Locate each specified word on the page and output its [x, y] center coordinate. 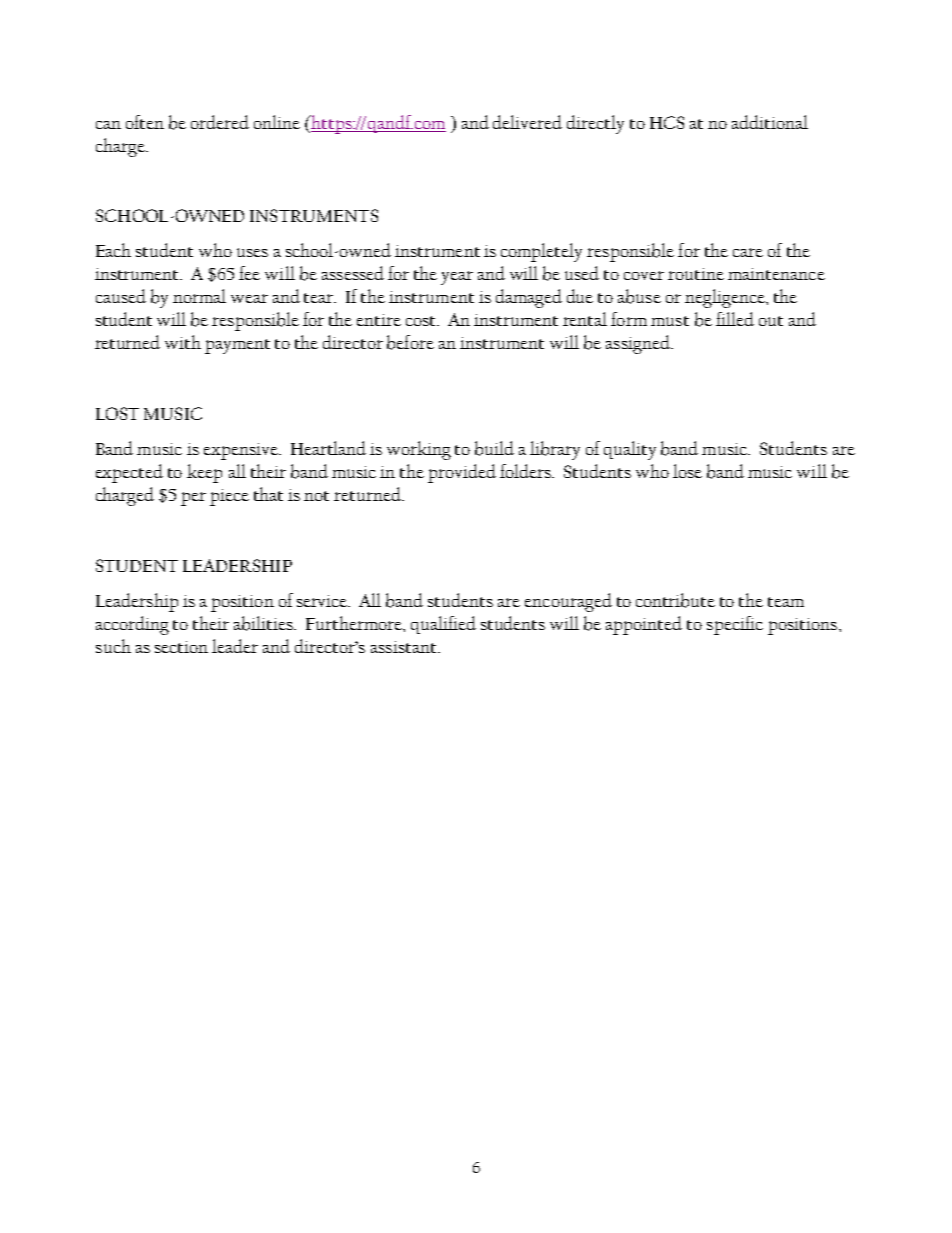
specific [735, 625]
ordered [220, 122]
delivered [527, 122]
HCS [667, 122]
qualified [443, 625]
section [181, 647]
